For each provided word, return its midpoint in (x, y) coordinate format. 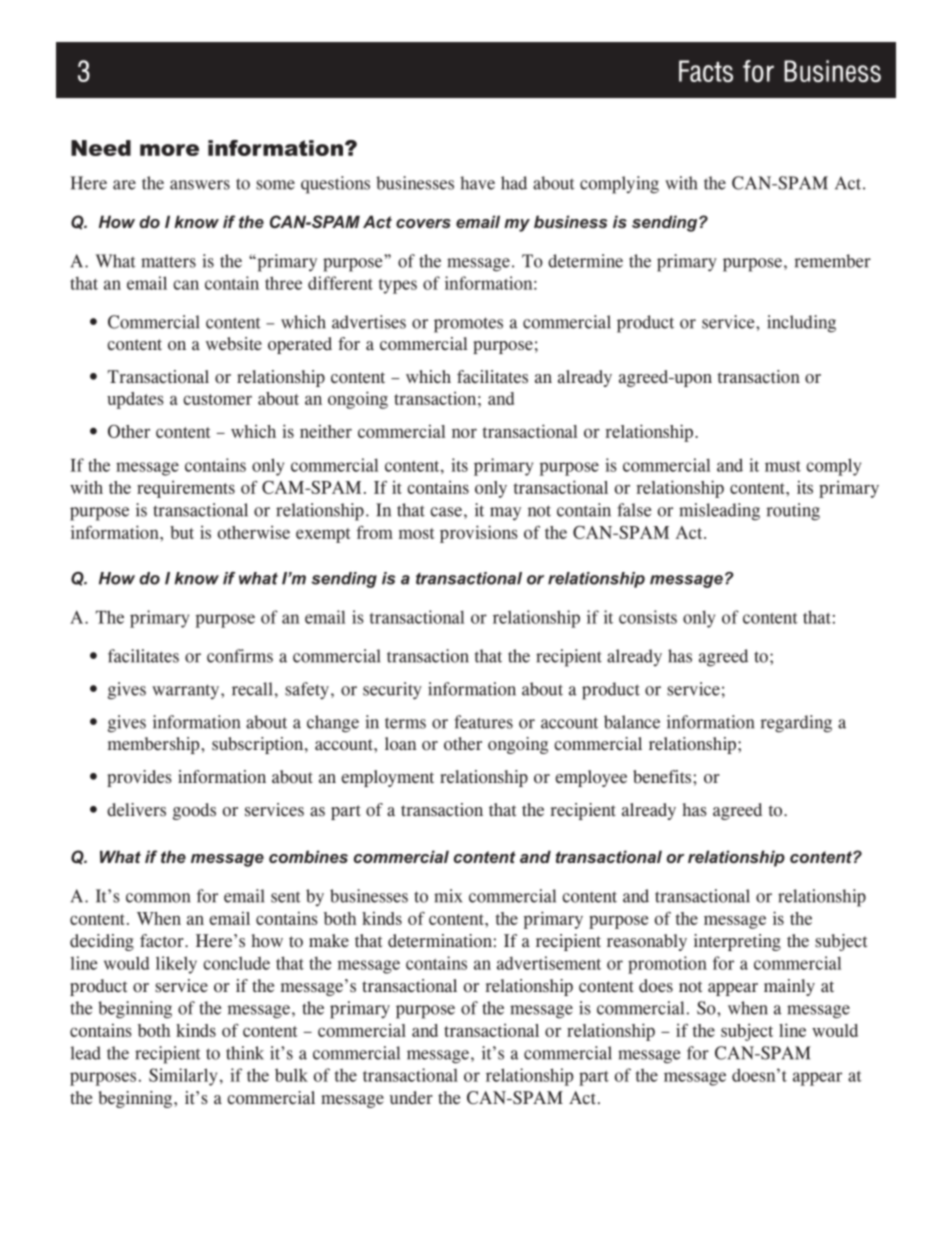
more (169, 150)
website (234, 344)
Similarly (183, 1077)
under (411, 1097)
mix (448, 896)
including (801, 324)
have (477, 183)
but (182, 532)
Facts (706, 71)
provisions (479, 534)
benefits (663, 777)
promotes (468, 325)
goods (194, 811)
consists (648, 617)
